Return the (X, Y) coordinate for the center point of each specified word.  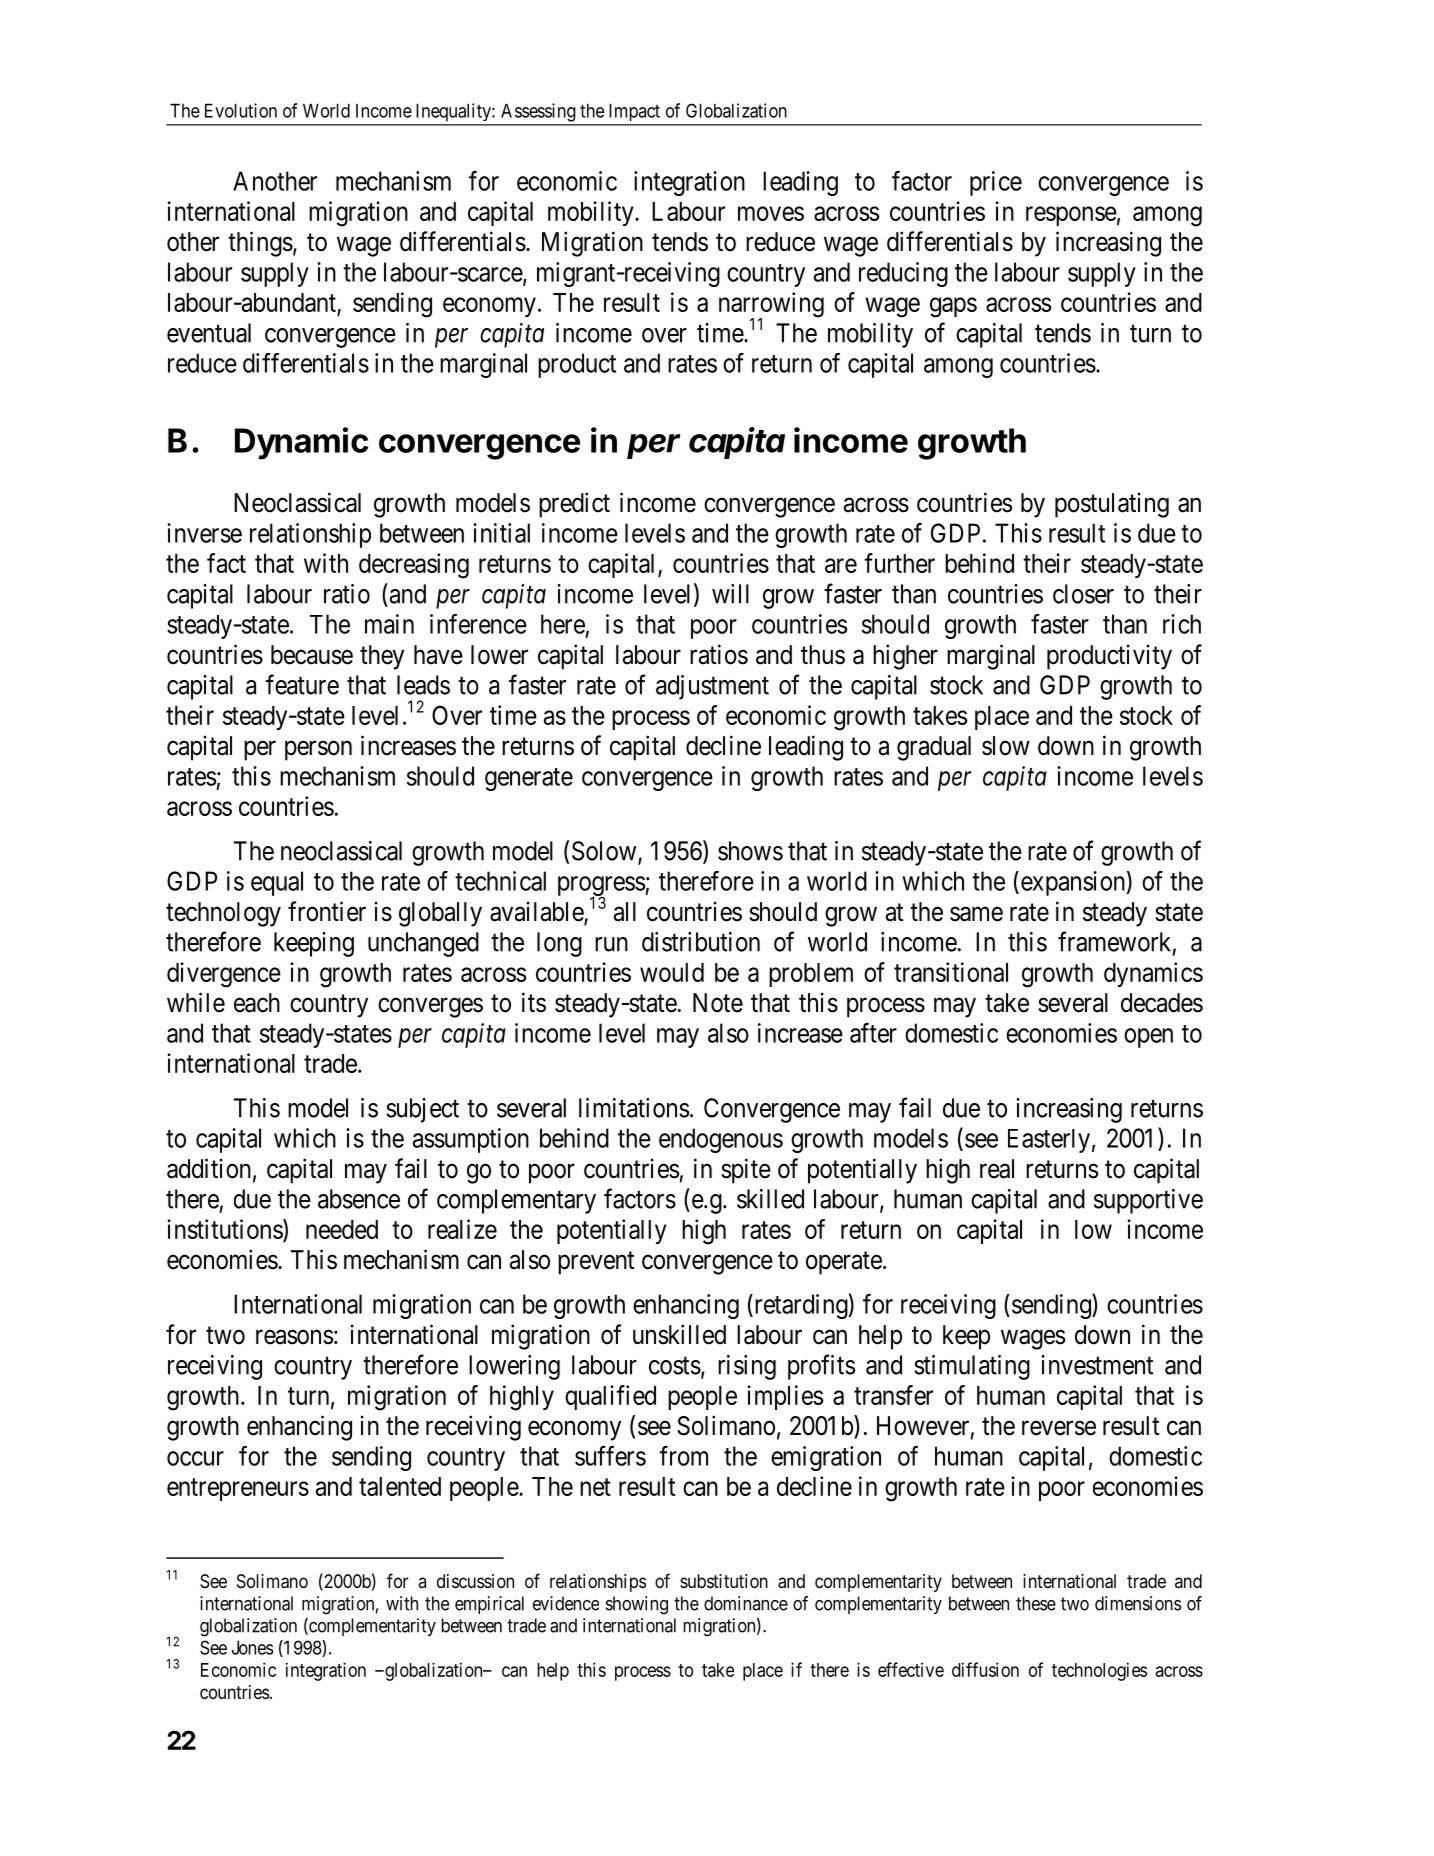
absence (359, 1199)
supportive (1148, 1201)
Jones (253, 1647)
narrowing (771, 306)
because (312, 655)
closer (1083, 594)
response (1071, 216)
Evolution (241, 110)
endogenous (721, 1140)
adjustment (712, 687)
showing (637, 1605)
